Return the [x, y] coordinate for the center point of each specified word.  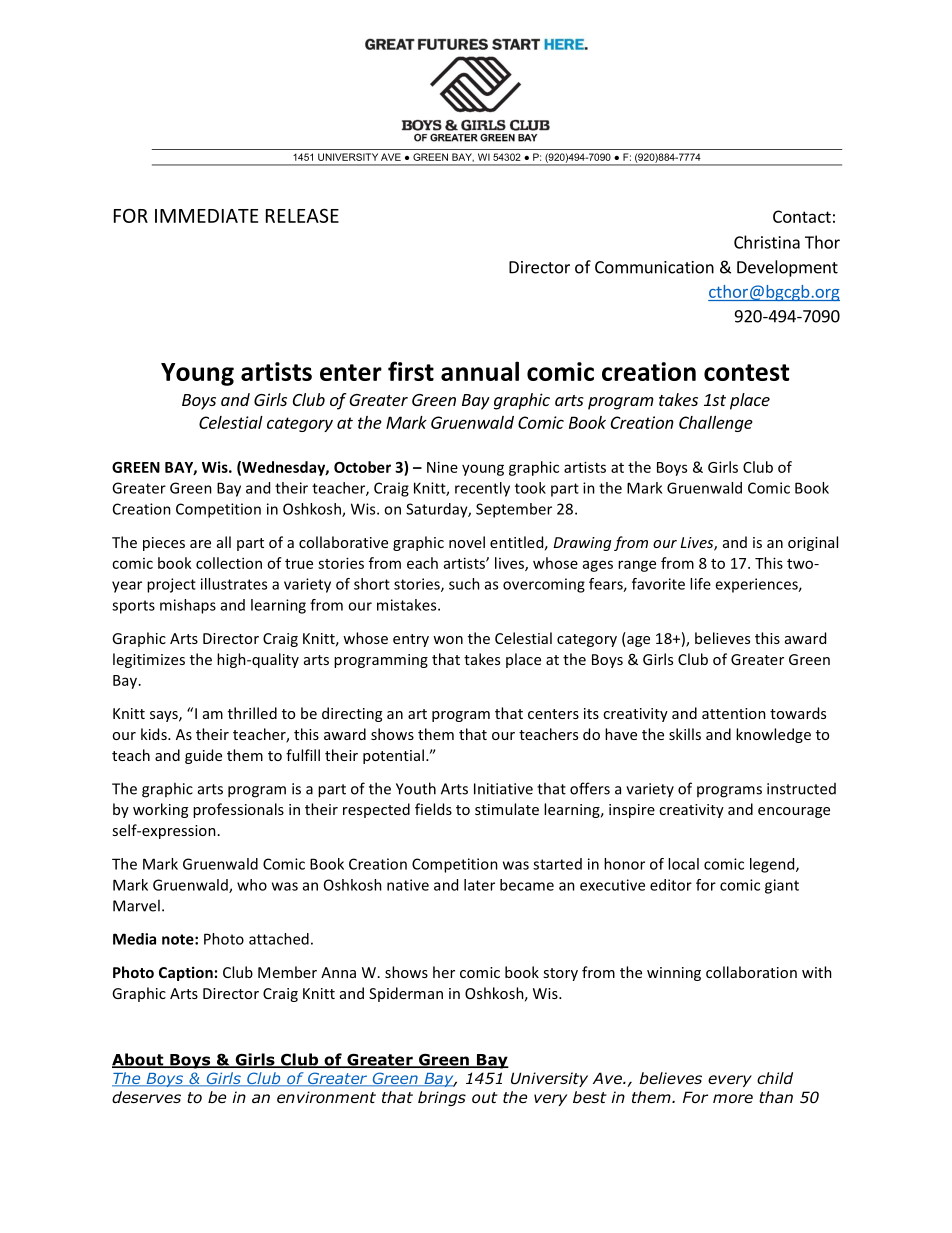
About [139, 1060]
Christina [767, 242]
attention [734, 713]
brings [442, 1098]
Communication [654, 267]
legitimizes [149, 660]
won [448, 640]
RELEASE [302, 215]
